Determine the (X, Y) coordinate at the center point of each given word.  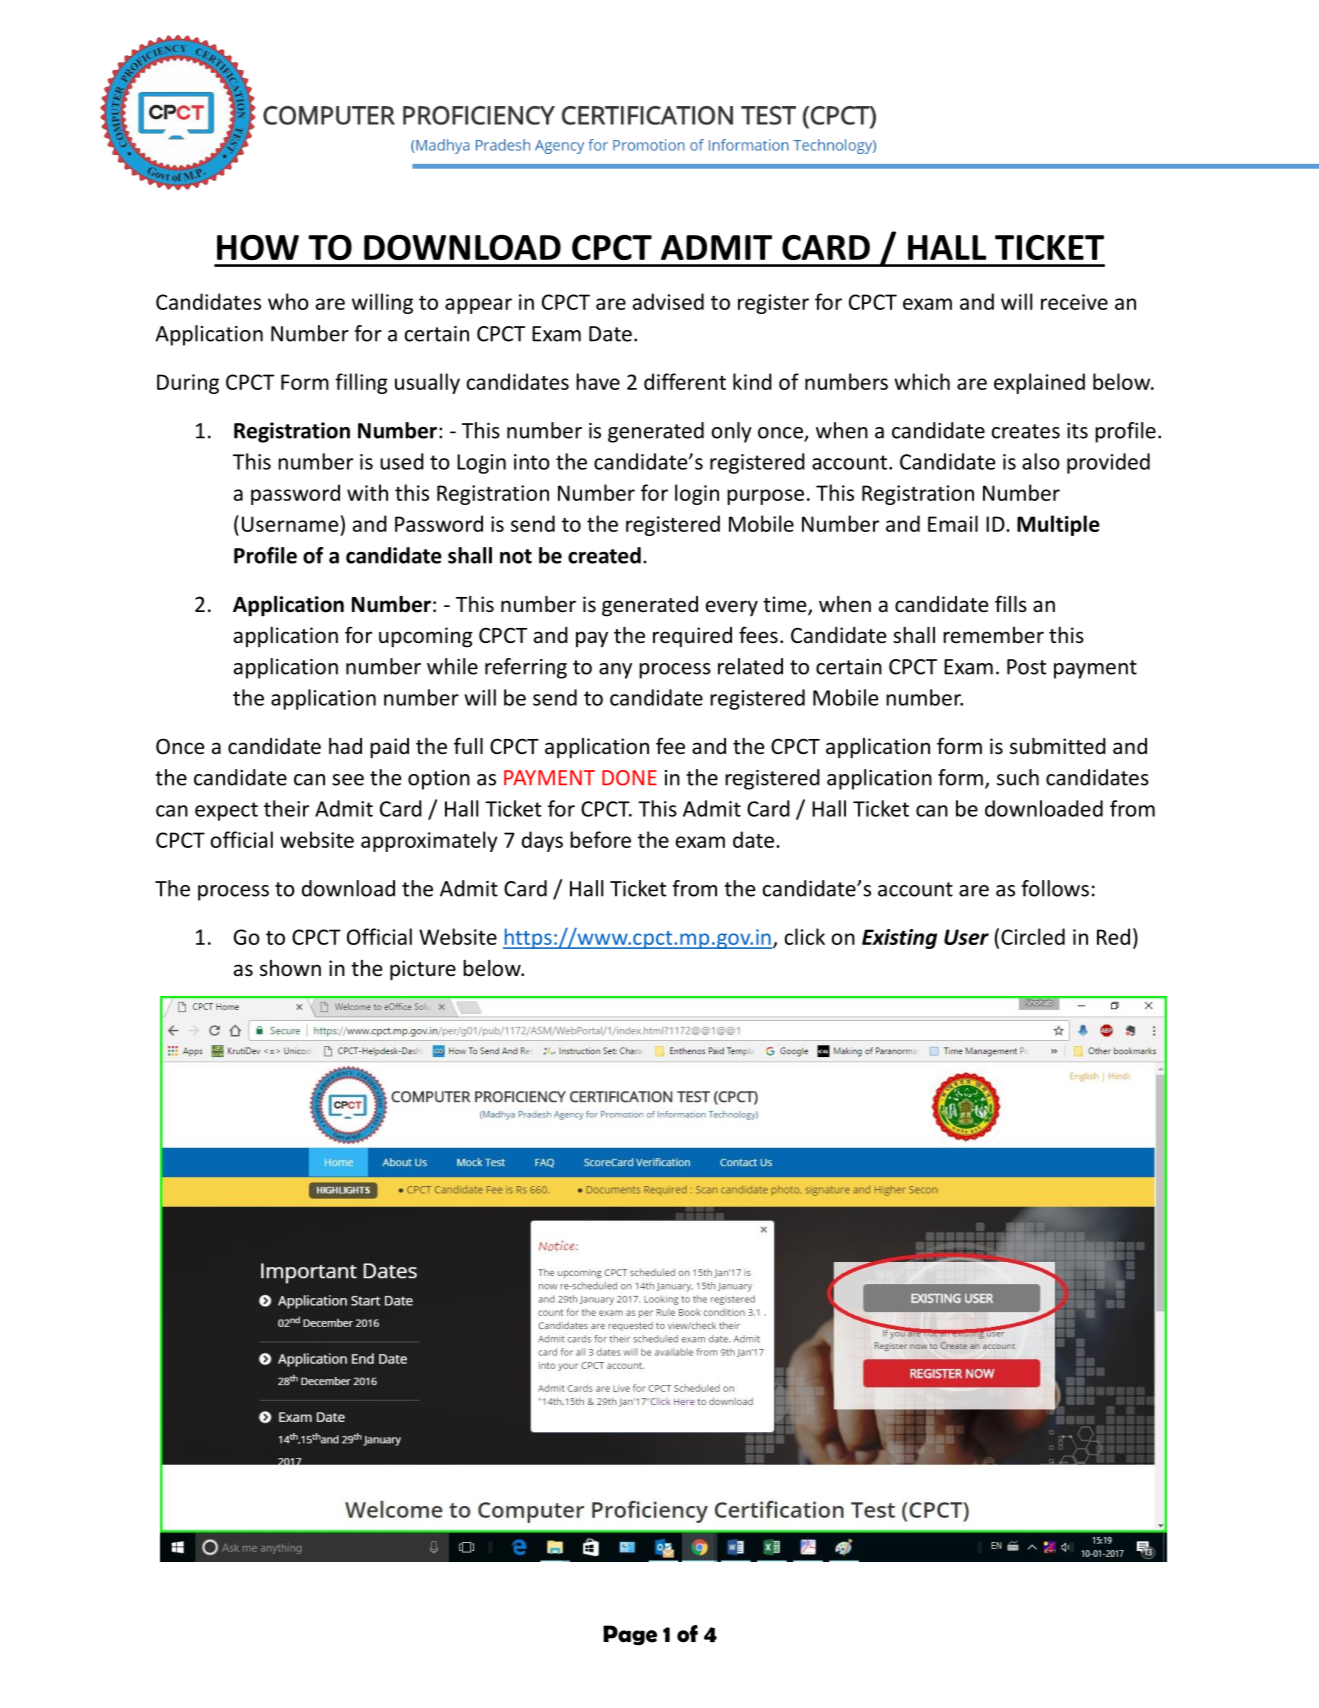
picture (423, 970)
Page (630, 1635)
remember (993, 635)
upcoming (426, 637)
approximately (429, 841)
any (615, 671)
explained (1039, 383)
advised (668, 301)
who (288, 301)
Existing (899, 939)
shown (290, 968)
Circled (1033, 936)
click (805, 936)
